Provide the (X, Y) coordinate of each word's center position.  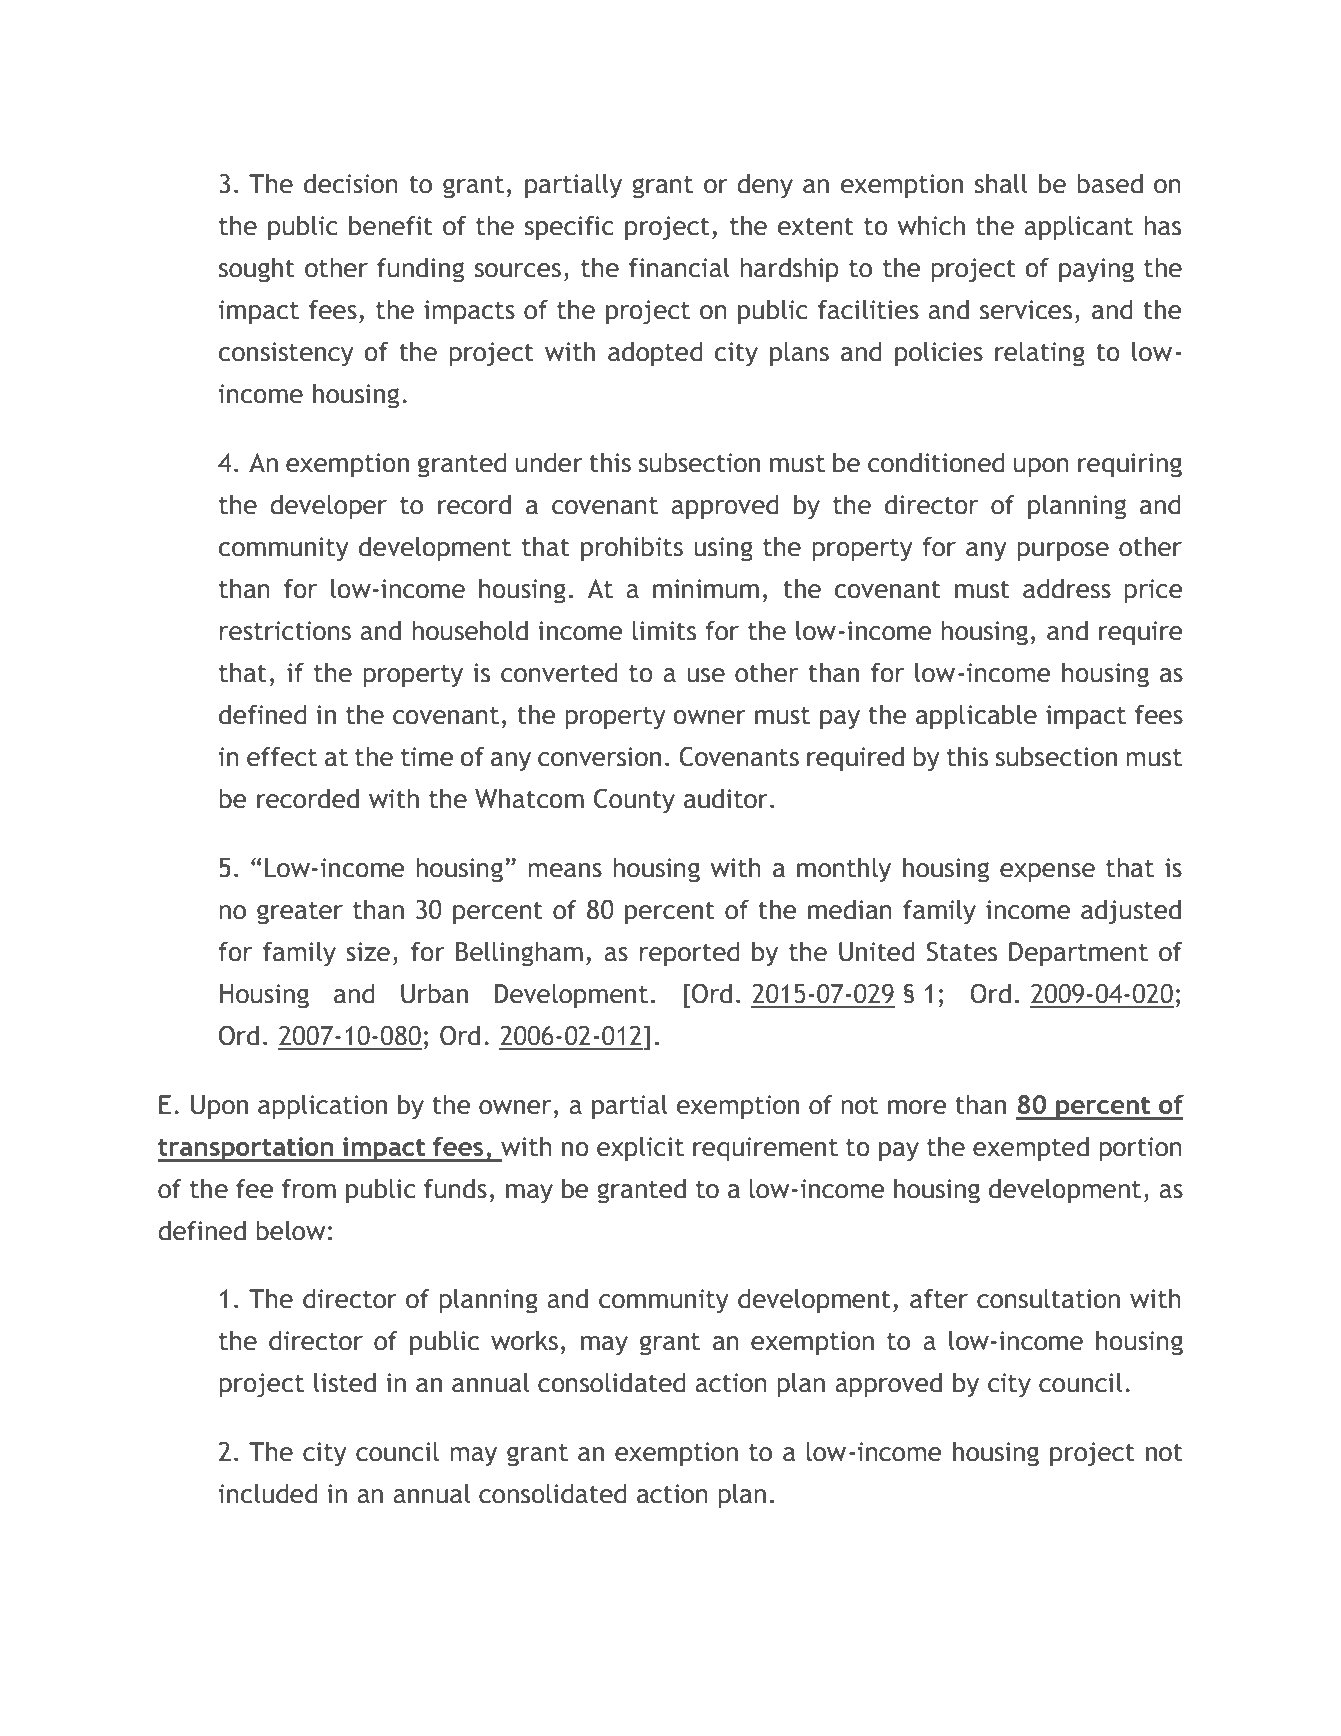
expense (1047, 873)
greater (300, 913)
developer (328, 507)
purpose (1063, 552)
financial (679, 267)
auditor (726, 798)
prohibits (632, 549)
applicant (1078, 228)
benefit (391, 225)
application (322, 1107)
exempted (1031, 1149)
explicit (640, 1149)
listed (345, 1382)
